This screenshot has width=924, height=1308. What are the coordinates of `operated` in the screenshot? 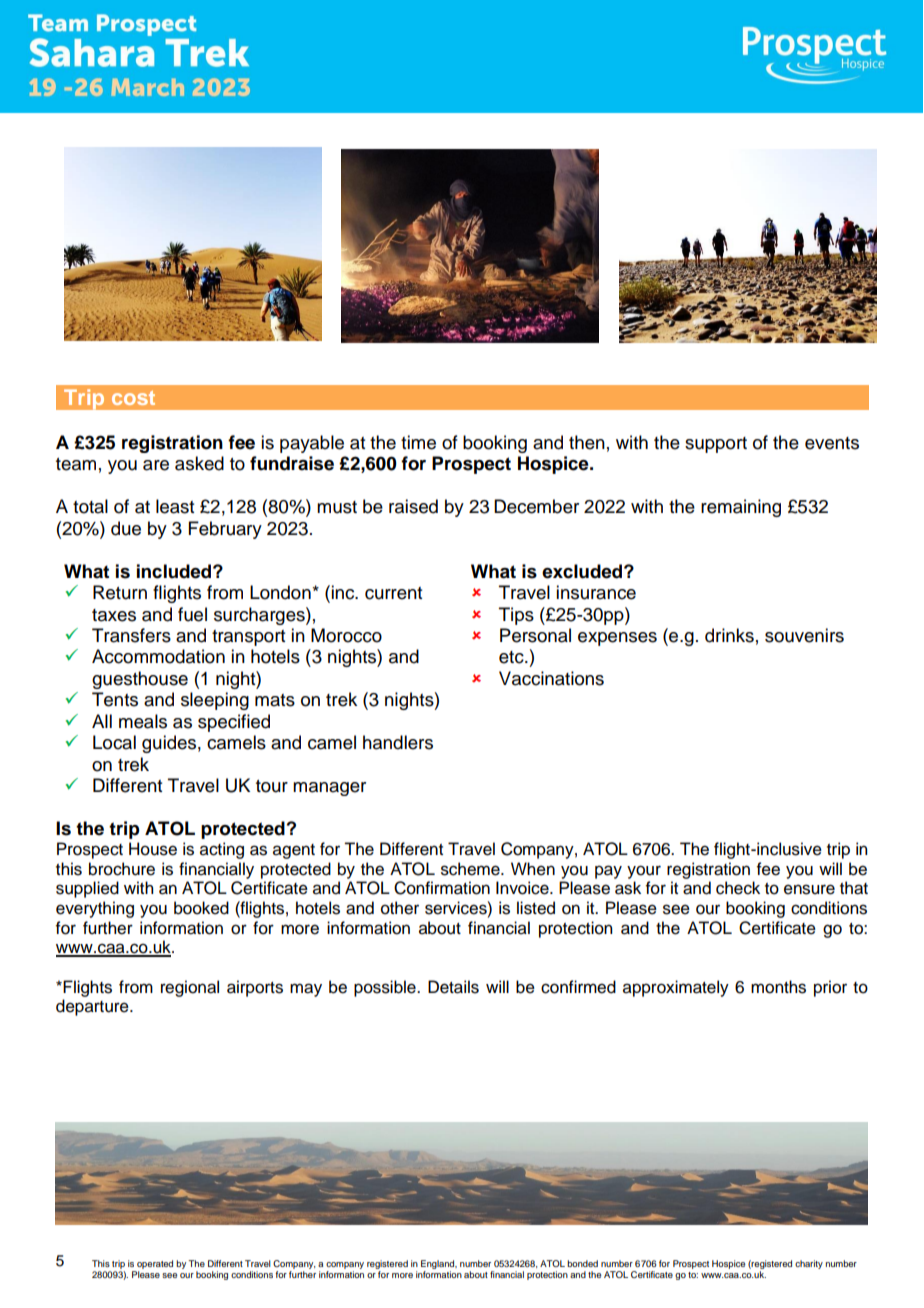 It's located at (154, 1266).
